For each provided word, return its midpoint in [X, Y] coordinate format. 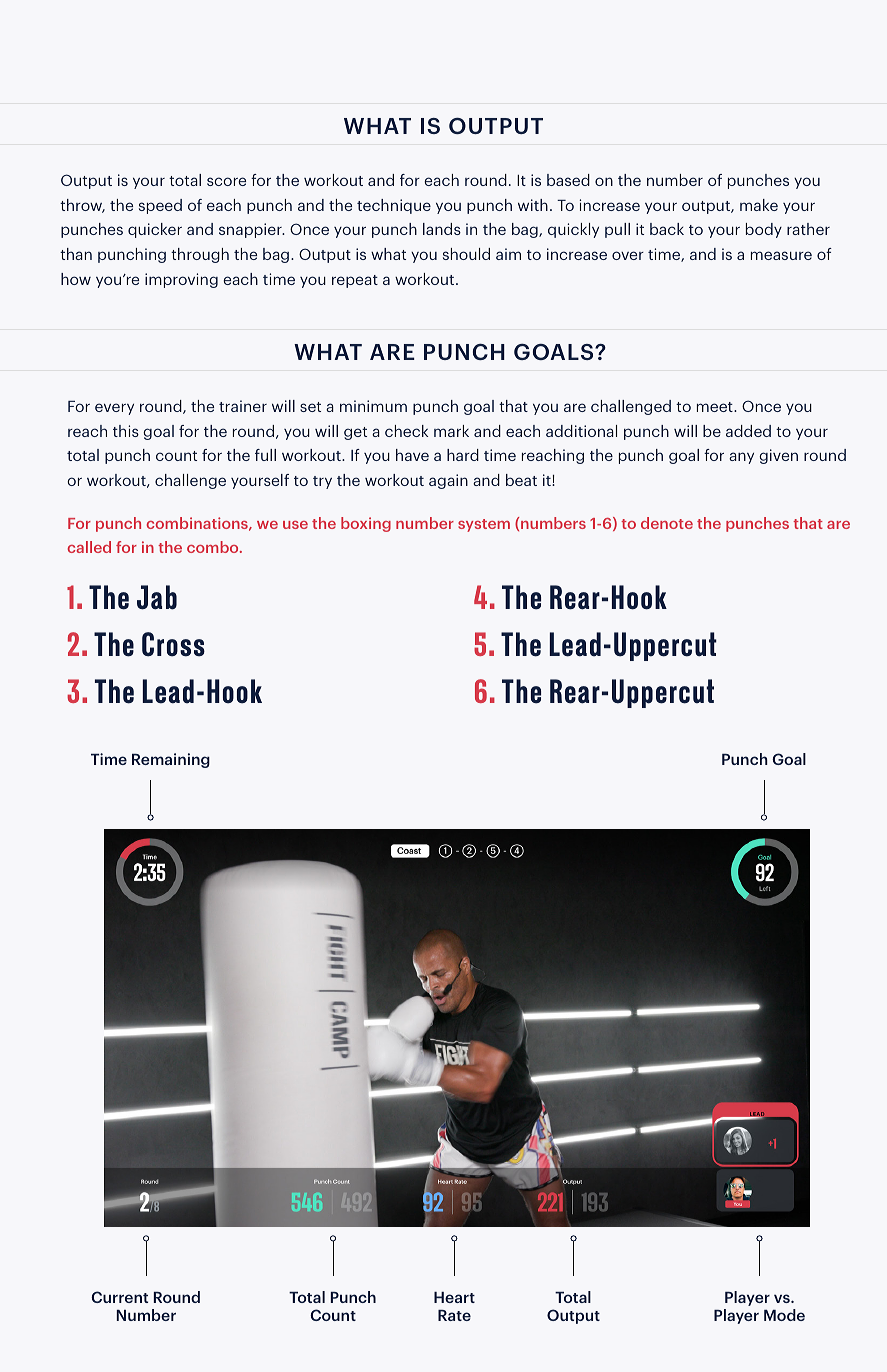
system [484, 525]
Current [119, 1297]
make [759, 205]
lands [442, 229]
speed [160, 206]
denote [667, 523]
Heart [454, 1297]
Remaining [171, 760]
